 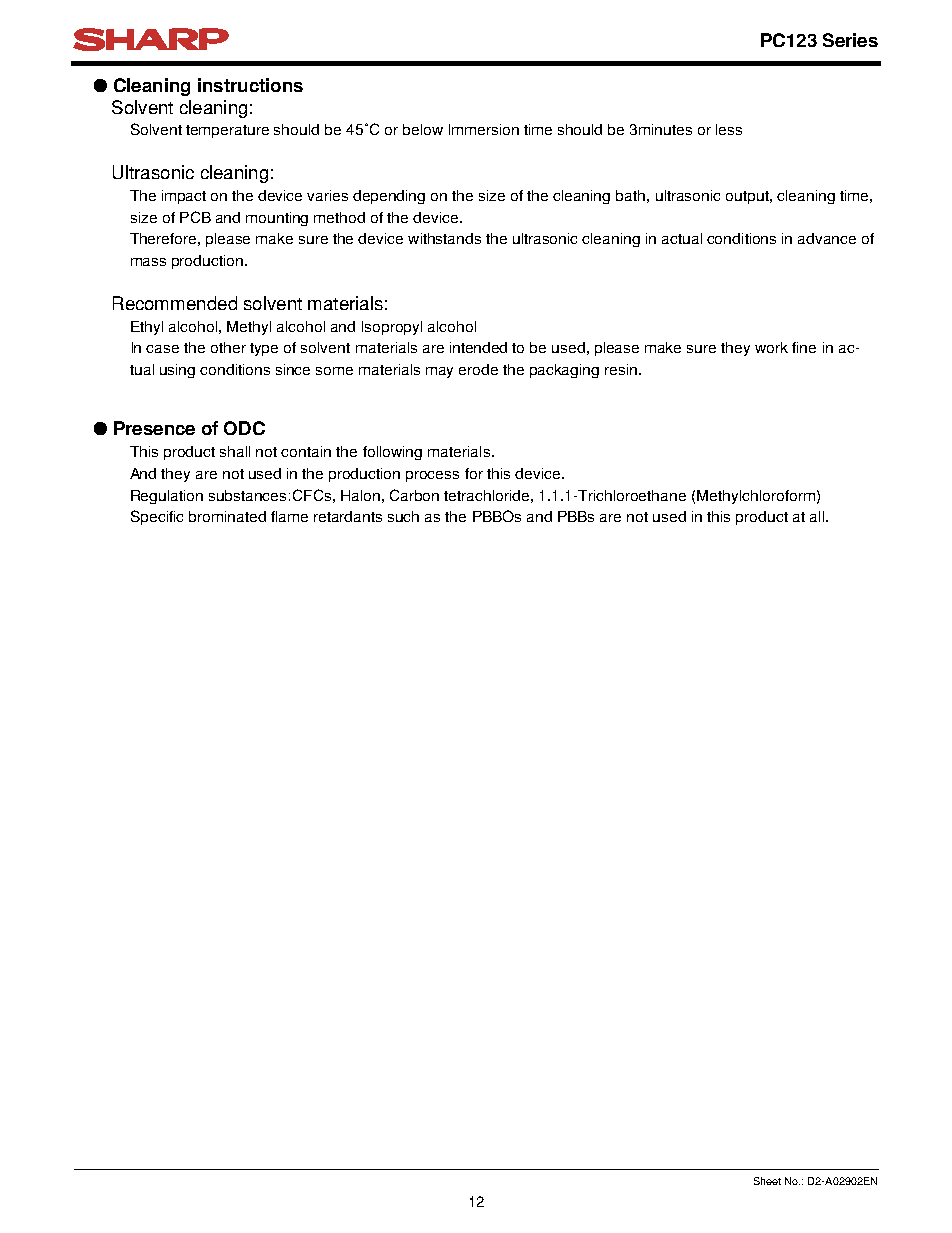 I want to click on instructions, so click(x=250, y=85).
